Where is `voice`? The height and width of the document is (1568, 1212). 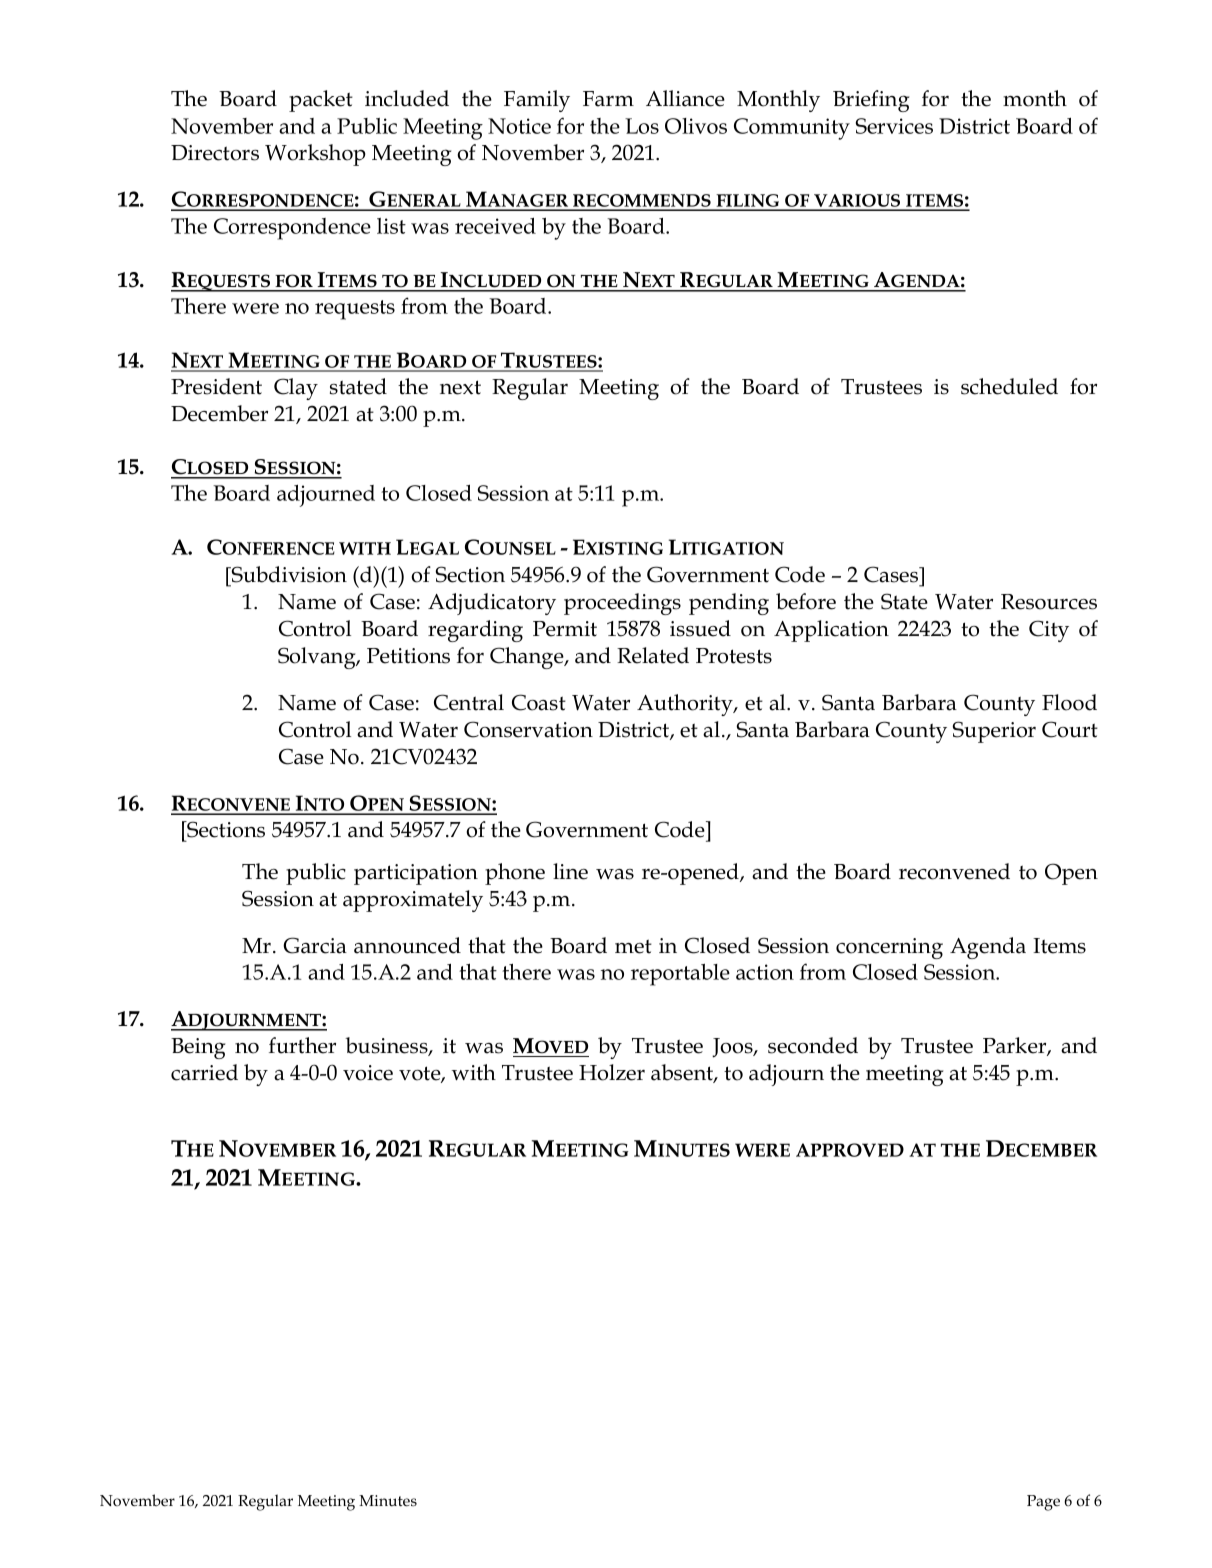
voice is located at coordinates (368, 1073).
